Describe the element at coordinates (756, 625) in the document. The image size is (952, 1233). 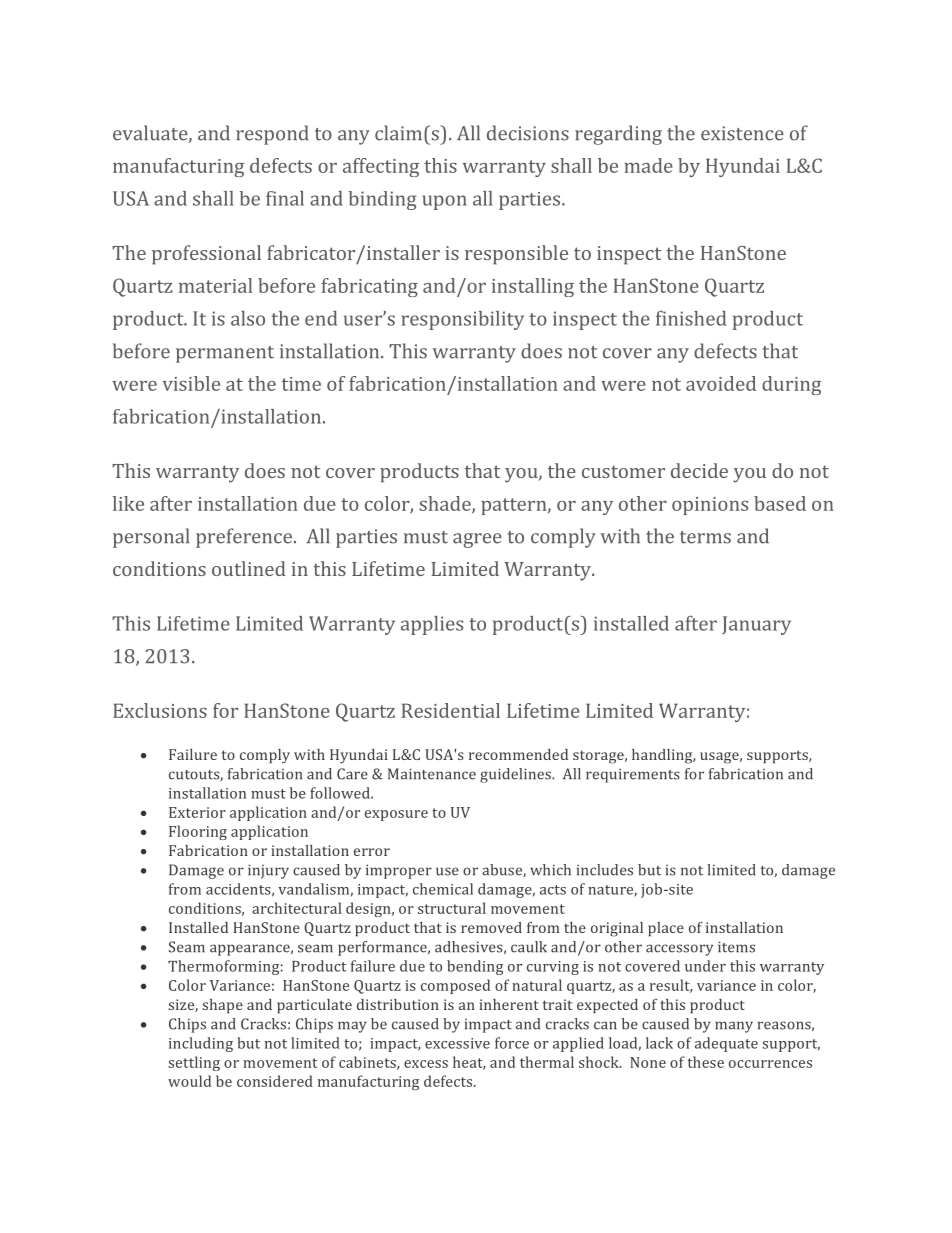
I see `January` at that location.
